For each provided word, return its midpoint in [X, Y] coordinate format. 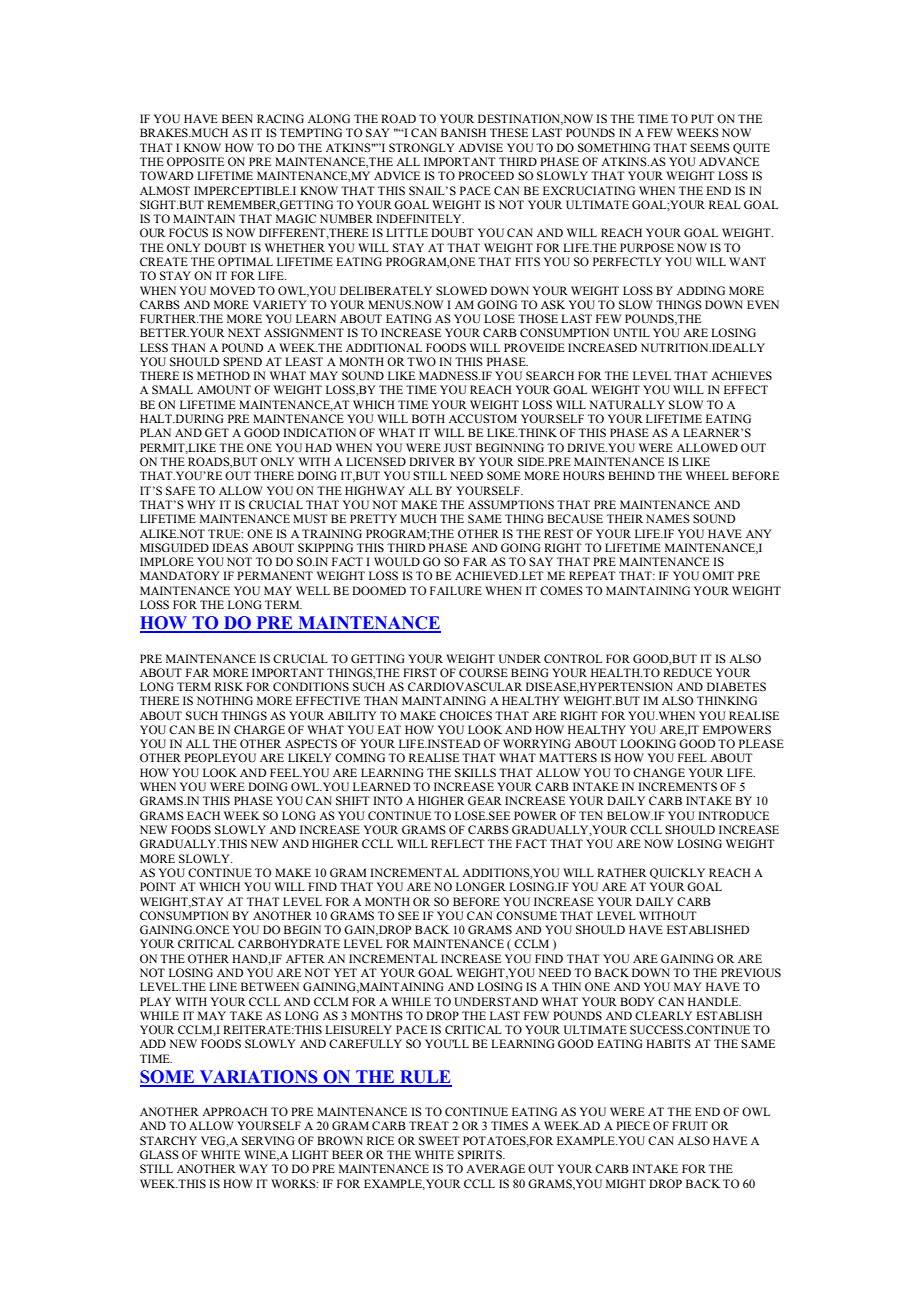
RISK [229, 686]
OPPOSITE [195, 161]
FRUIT [690, 1125]
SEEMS [710, 147]
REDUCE [687, 673]
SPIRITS [481, 1154]
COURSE [483, 672]
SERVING [268, 1140]
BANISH [463, 132]
